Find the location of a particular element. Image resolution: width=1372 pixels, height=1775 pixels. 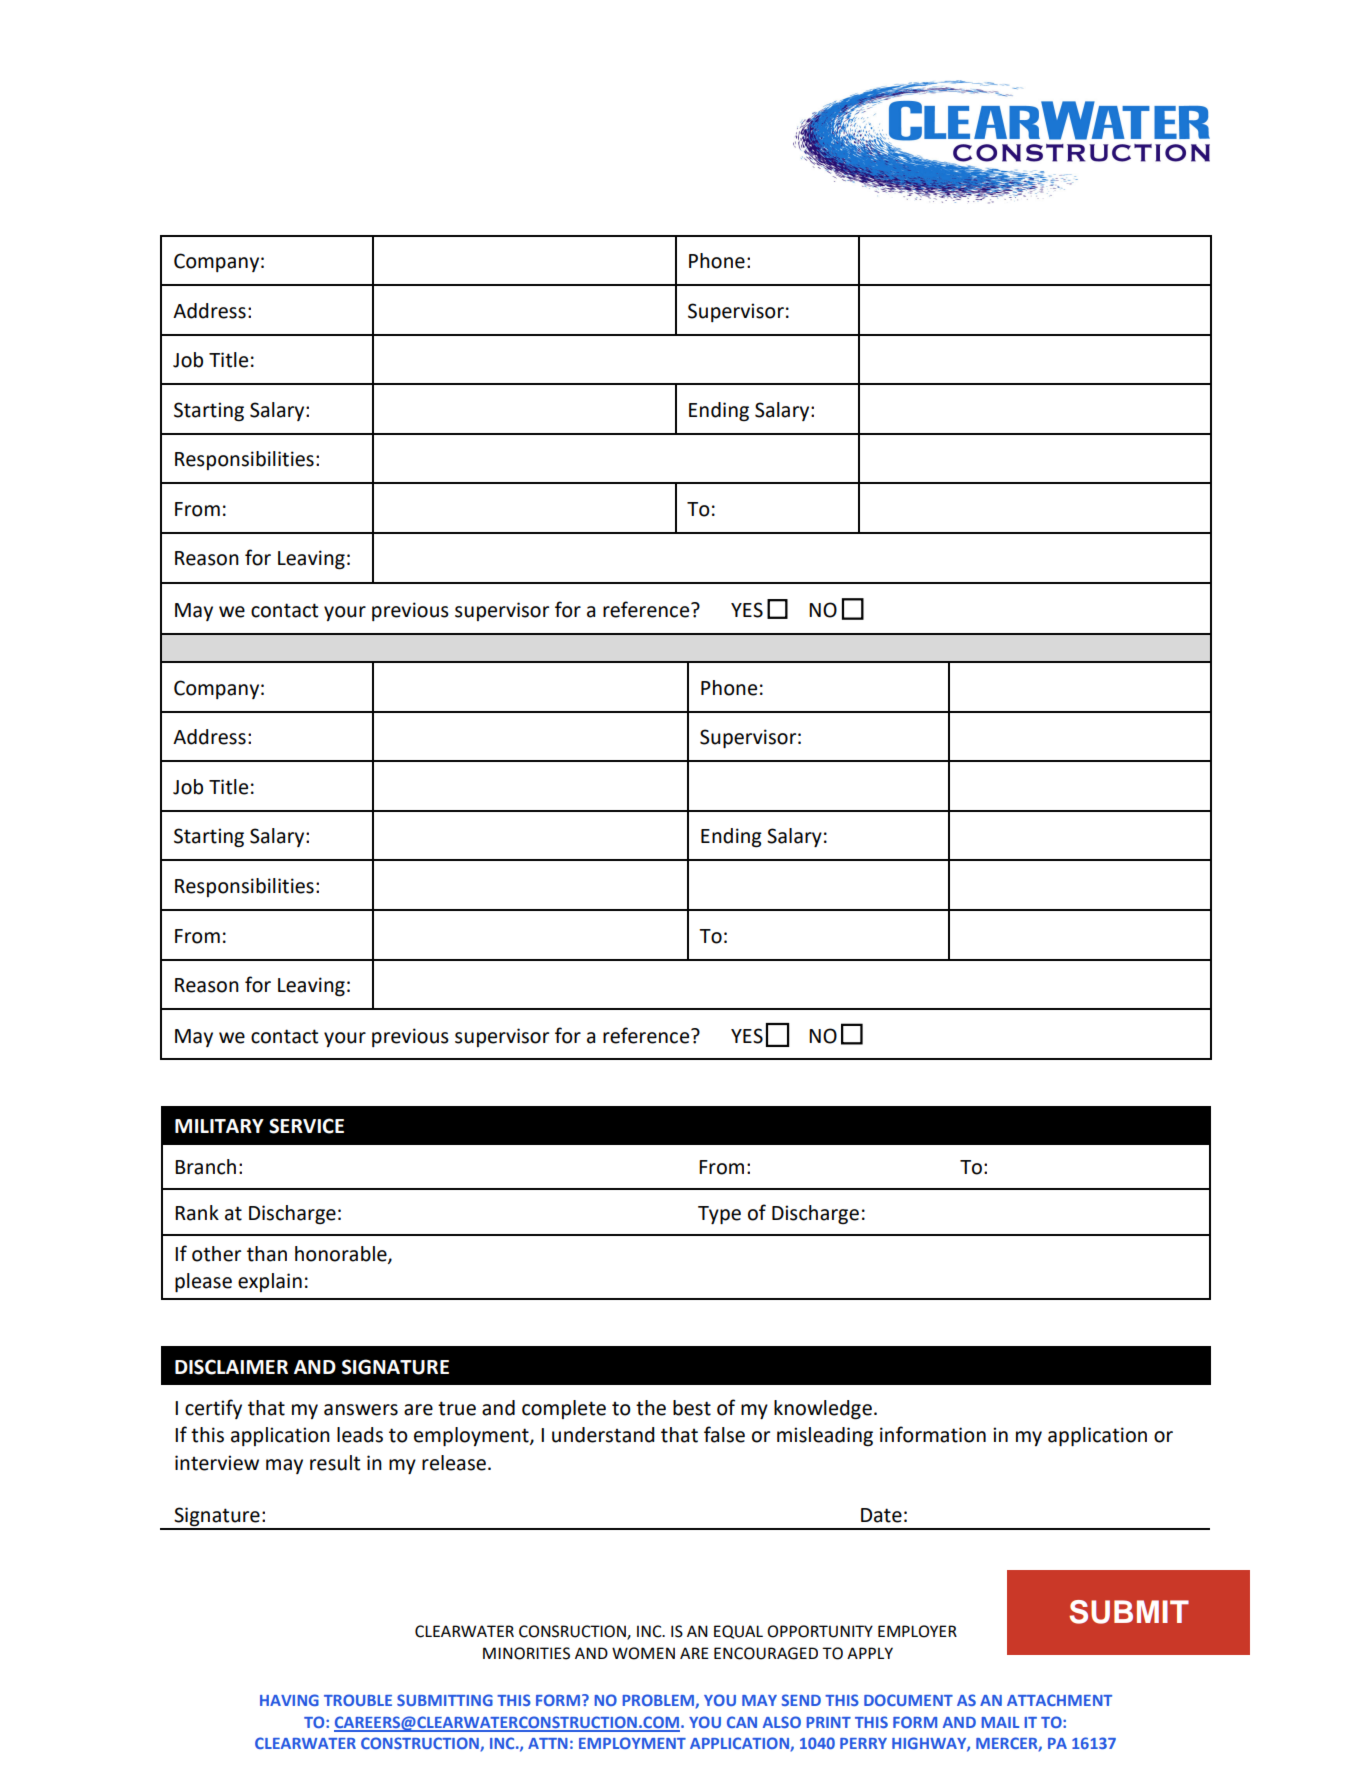

HAVING is located at coordinates (289, 1700).
